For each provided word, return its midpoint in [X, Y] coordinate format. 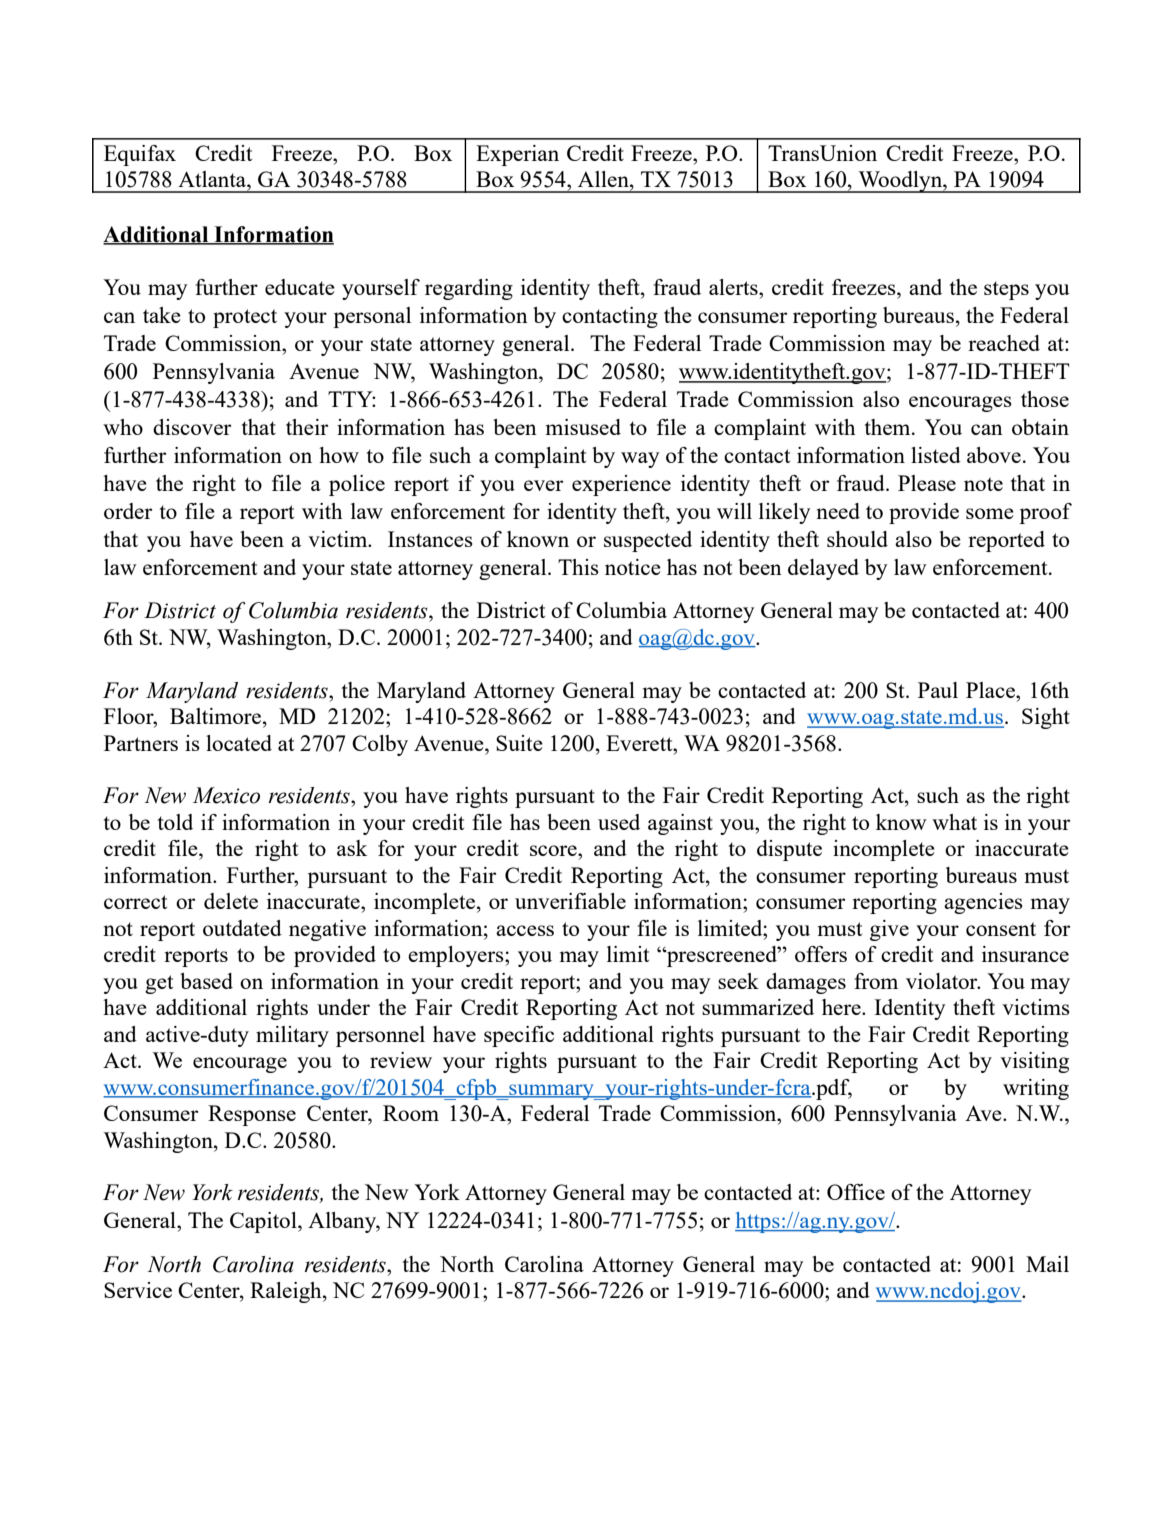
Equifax [140, 155]
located [239, 743]
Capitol [264, 1222]
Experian [517, 155]
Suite [519, 743]
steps [1006, 290]
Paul [938, 690]
